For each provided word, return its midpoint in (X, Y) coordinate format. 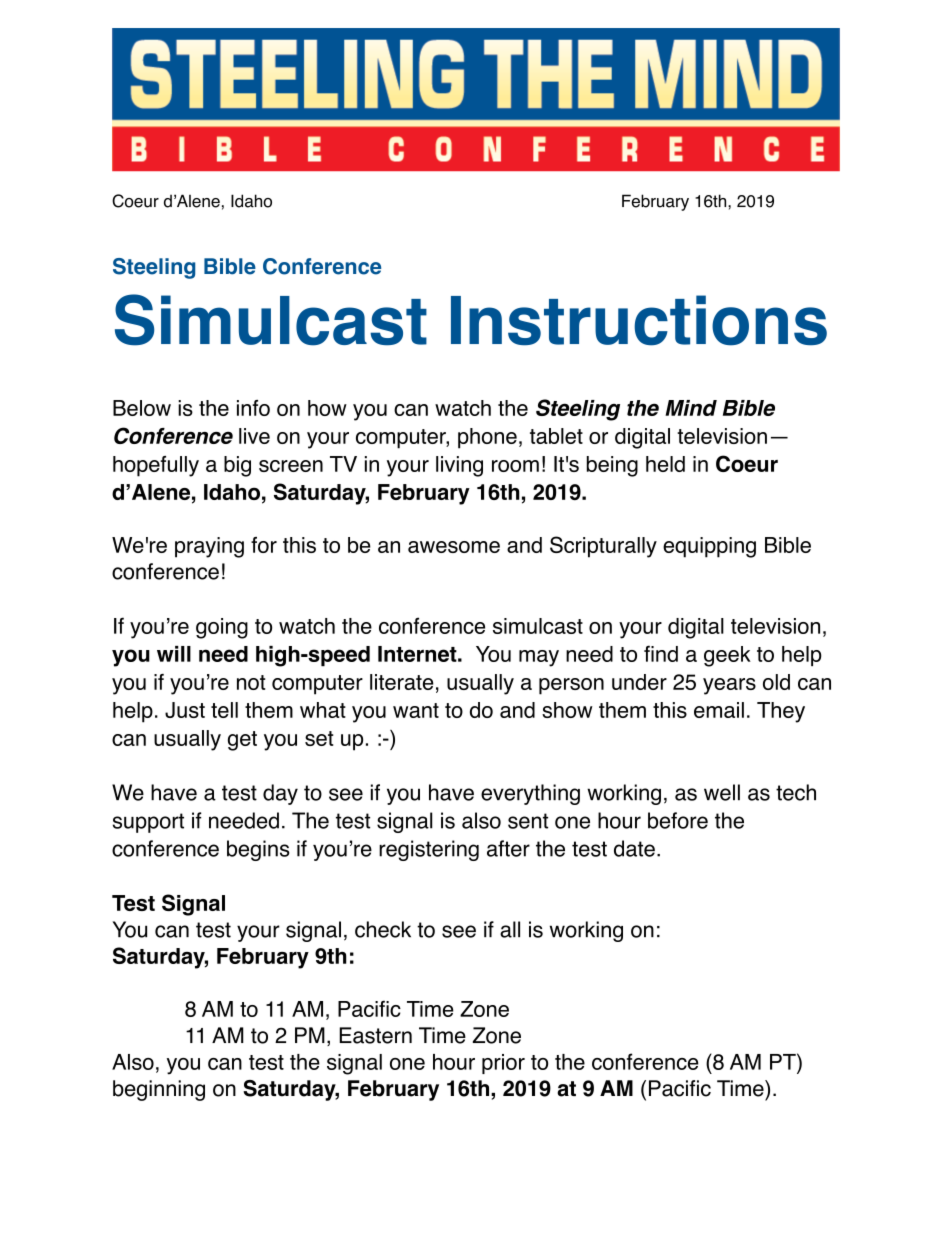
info (253, 408)
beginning (159, 1090)
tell (224, 710)
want (416, 710)
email (719, 710)
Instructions (639, 320)
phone (487, 438)
